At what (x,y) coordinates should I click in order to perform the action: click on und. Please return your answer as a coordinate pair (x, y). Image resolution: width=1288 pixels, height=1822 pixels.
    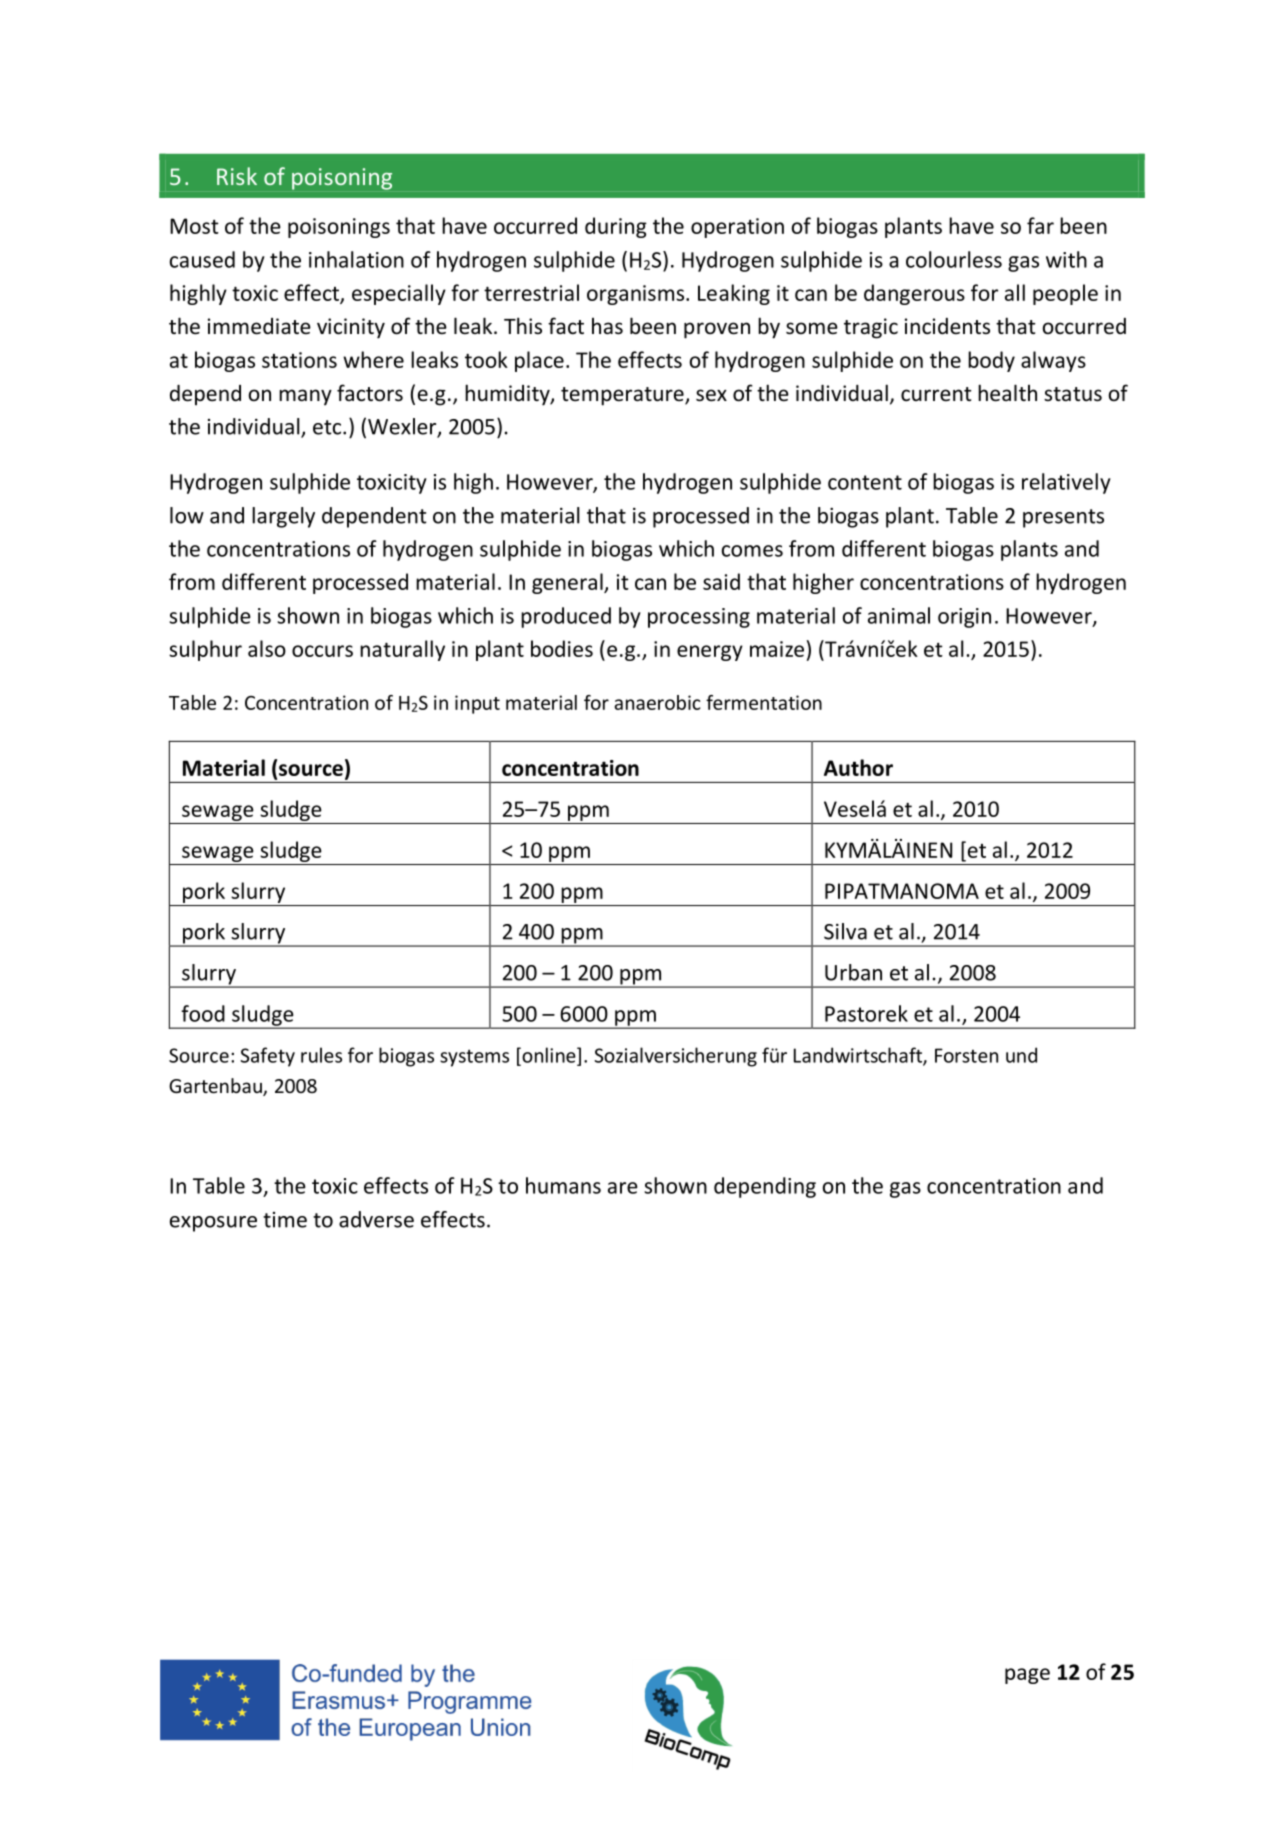
    Looking at the image, I should click on (1021, 1055).
